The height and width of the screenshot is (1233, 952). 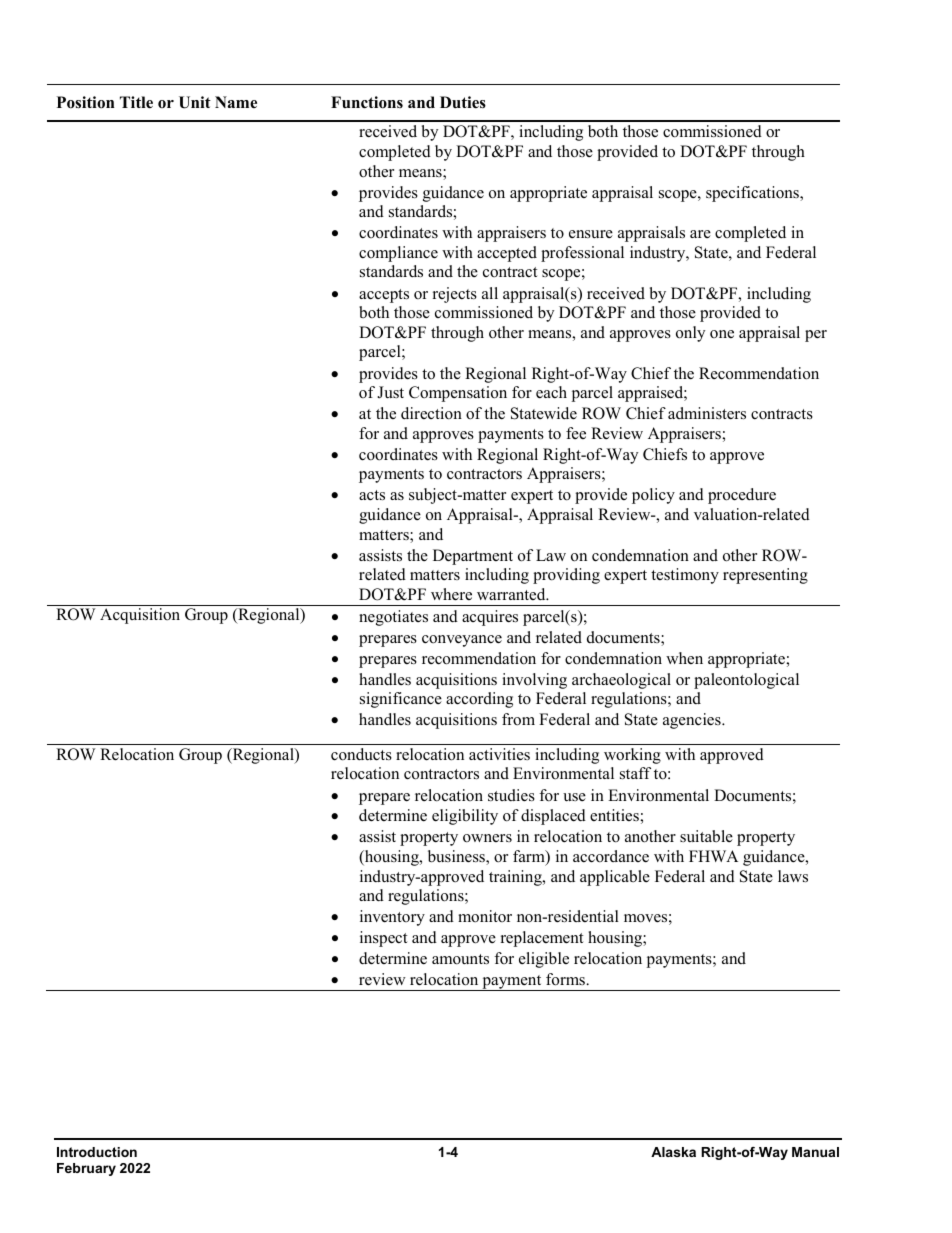 What do you see at coordinates (393, 618) in the screenshot?
I see `negotiates` at bounding box center [393, 618].
